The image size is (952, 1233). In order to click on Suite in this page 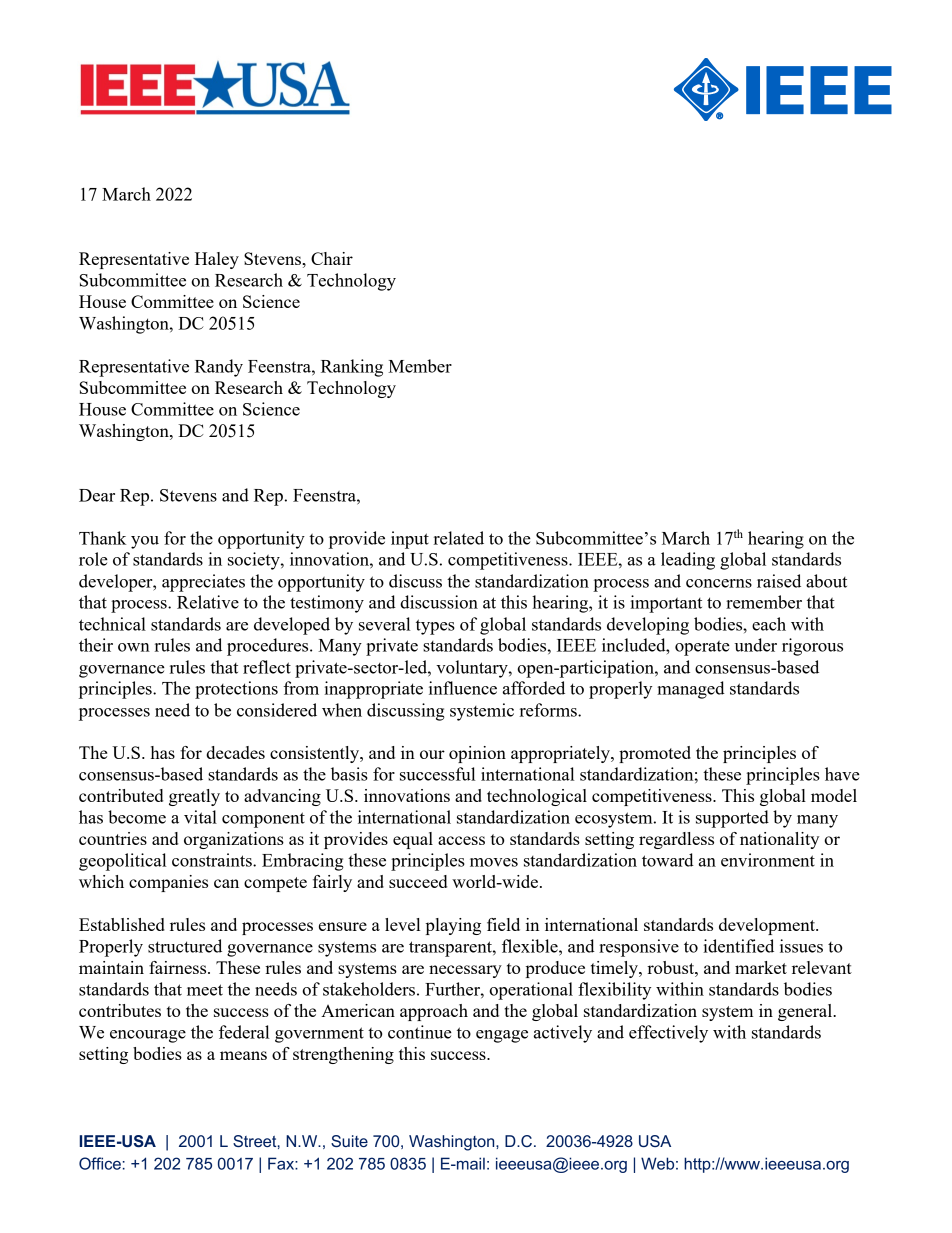, I will do `click(349, 1141)`.
